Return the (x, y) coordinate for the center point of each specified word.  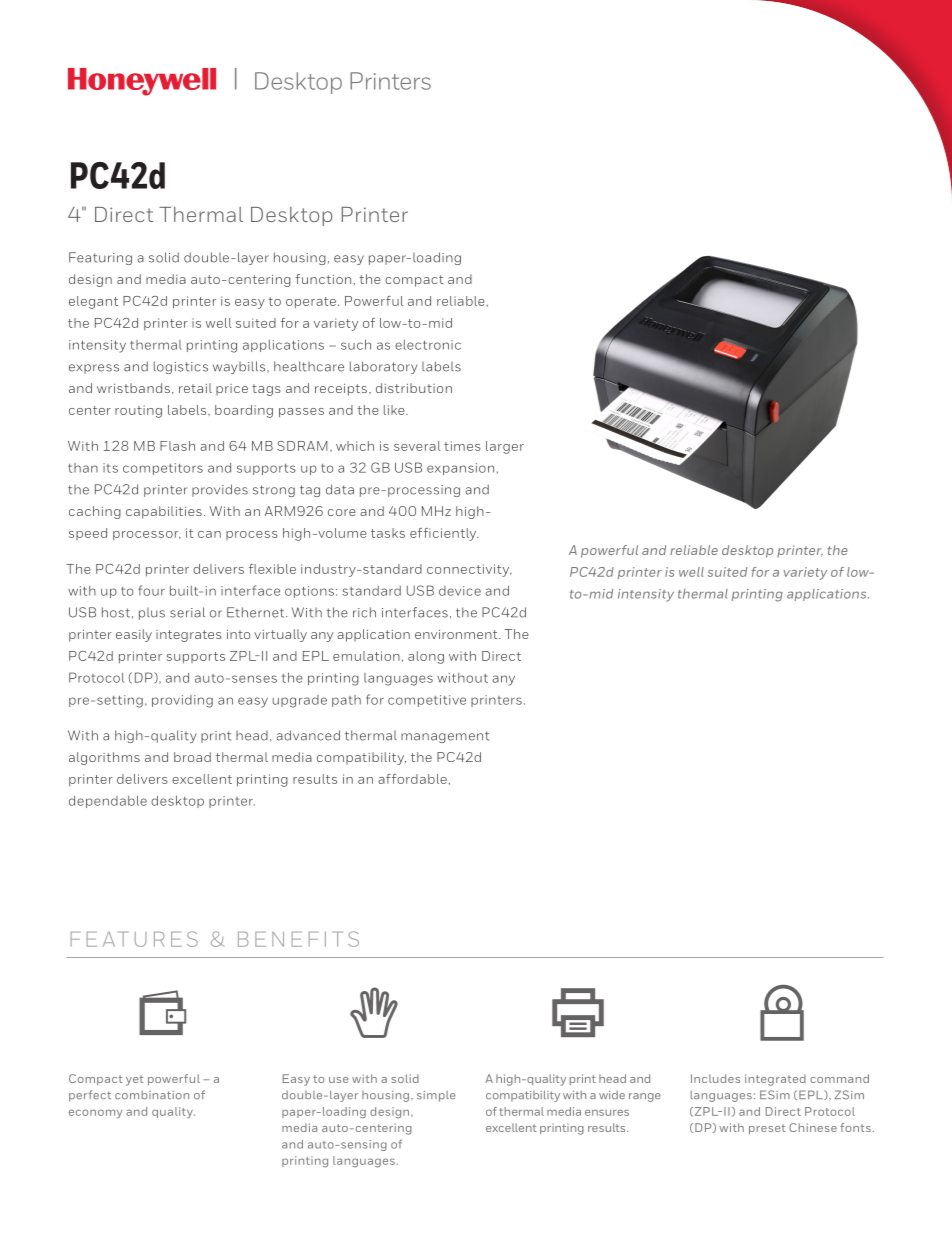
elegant (93, 302)
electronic (428, 345)
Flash (177, 446)
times (462, 446)
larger (505, 447)
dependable (108, 801)
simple (436, 1096)
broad (192, 757)
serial (187, 612)
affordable (412, 779)
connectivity (469, 570)
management (445, 737)
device (460, 591)
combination (152, 1095)
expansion (460, 469)
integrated (775, 1080)
